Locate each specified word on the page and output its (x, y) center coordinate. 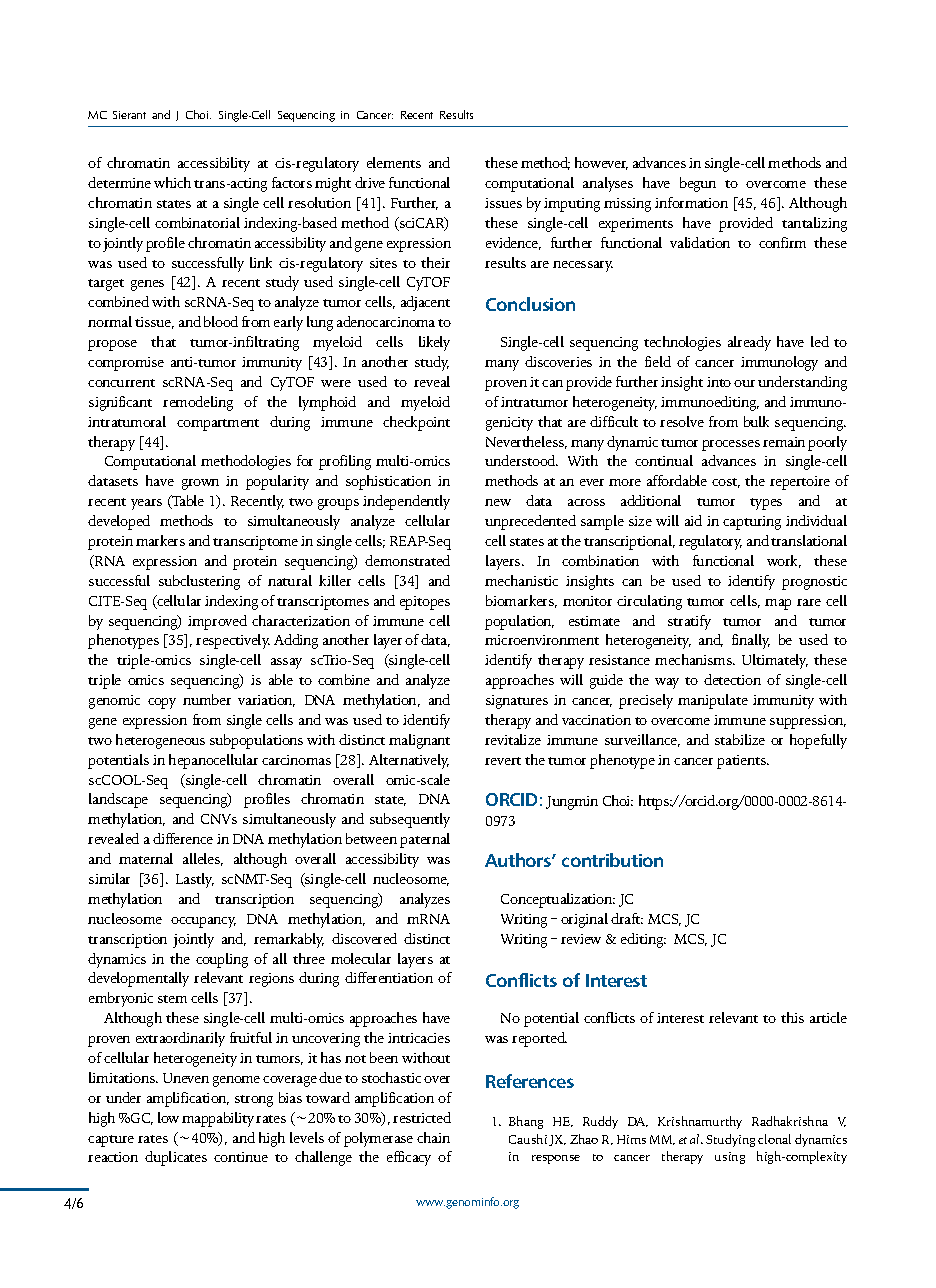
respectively (233, 641)
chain (433, 1137)
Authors (519, 860)
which (172, 182)
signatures (517, 702)
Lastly (195, 880)
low (168, 1117)
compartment (218, 425)
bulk (756, 421)
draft (627, 918)
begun (698, 184)
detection (732, 679)
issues (503, 203)
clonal (774, 1139)
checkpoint (416, 423)
